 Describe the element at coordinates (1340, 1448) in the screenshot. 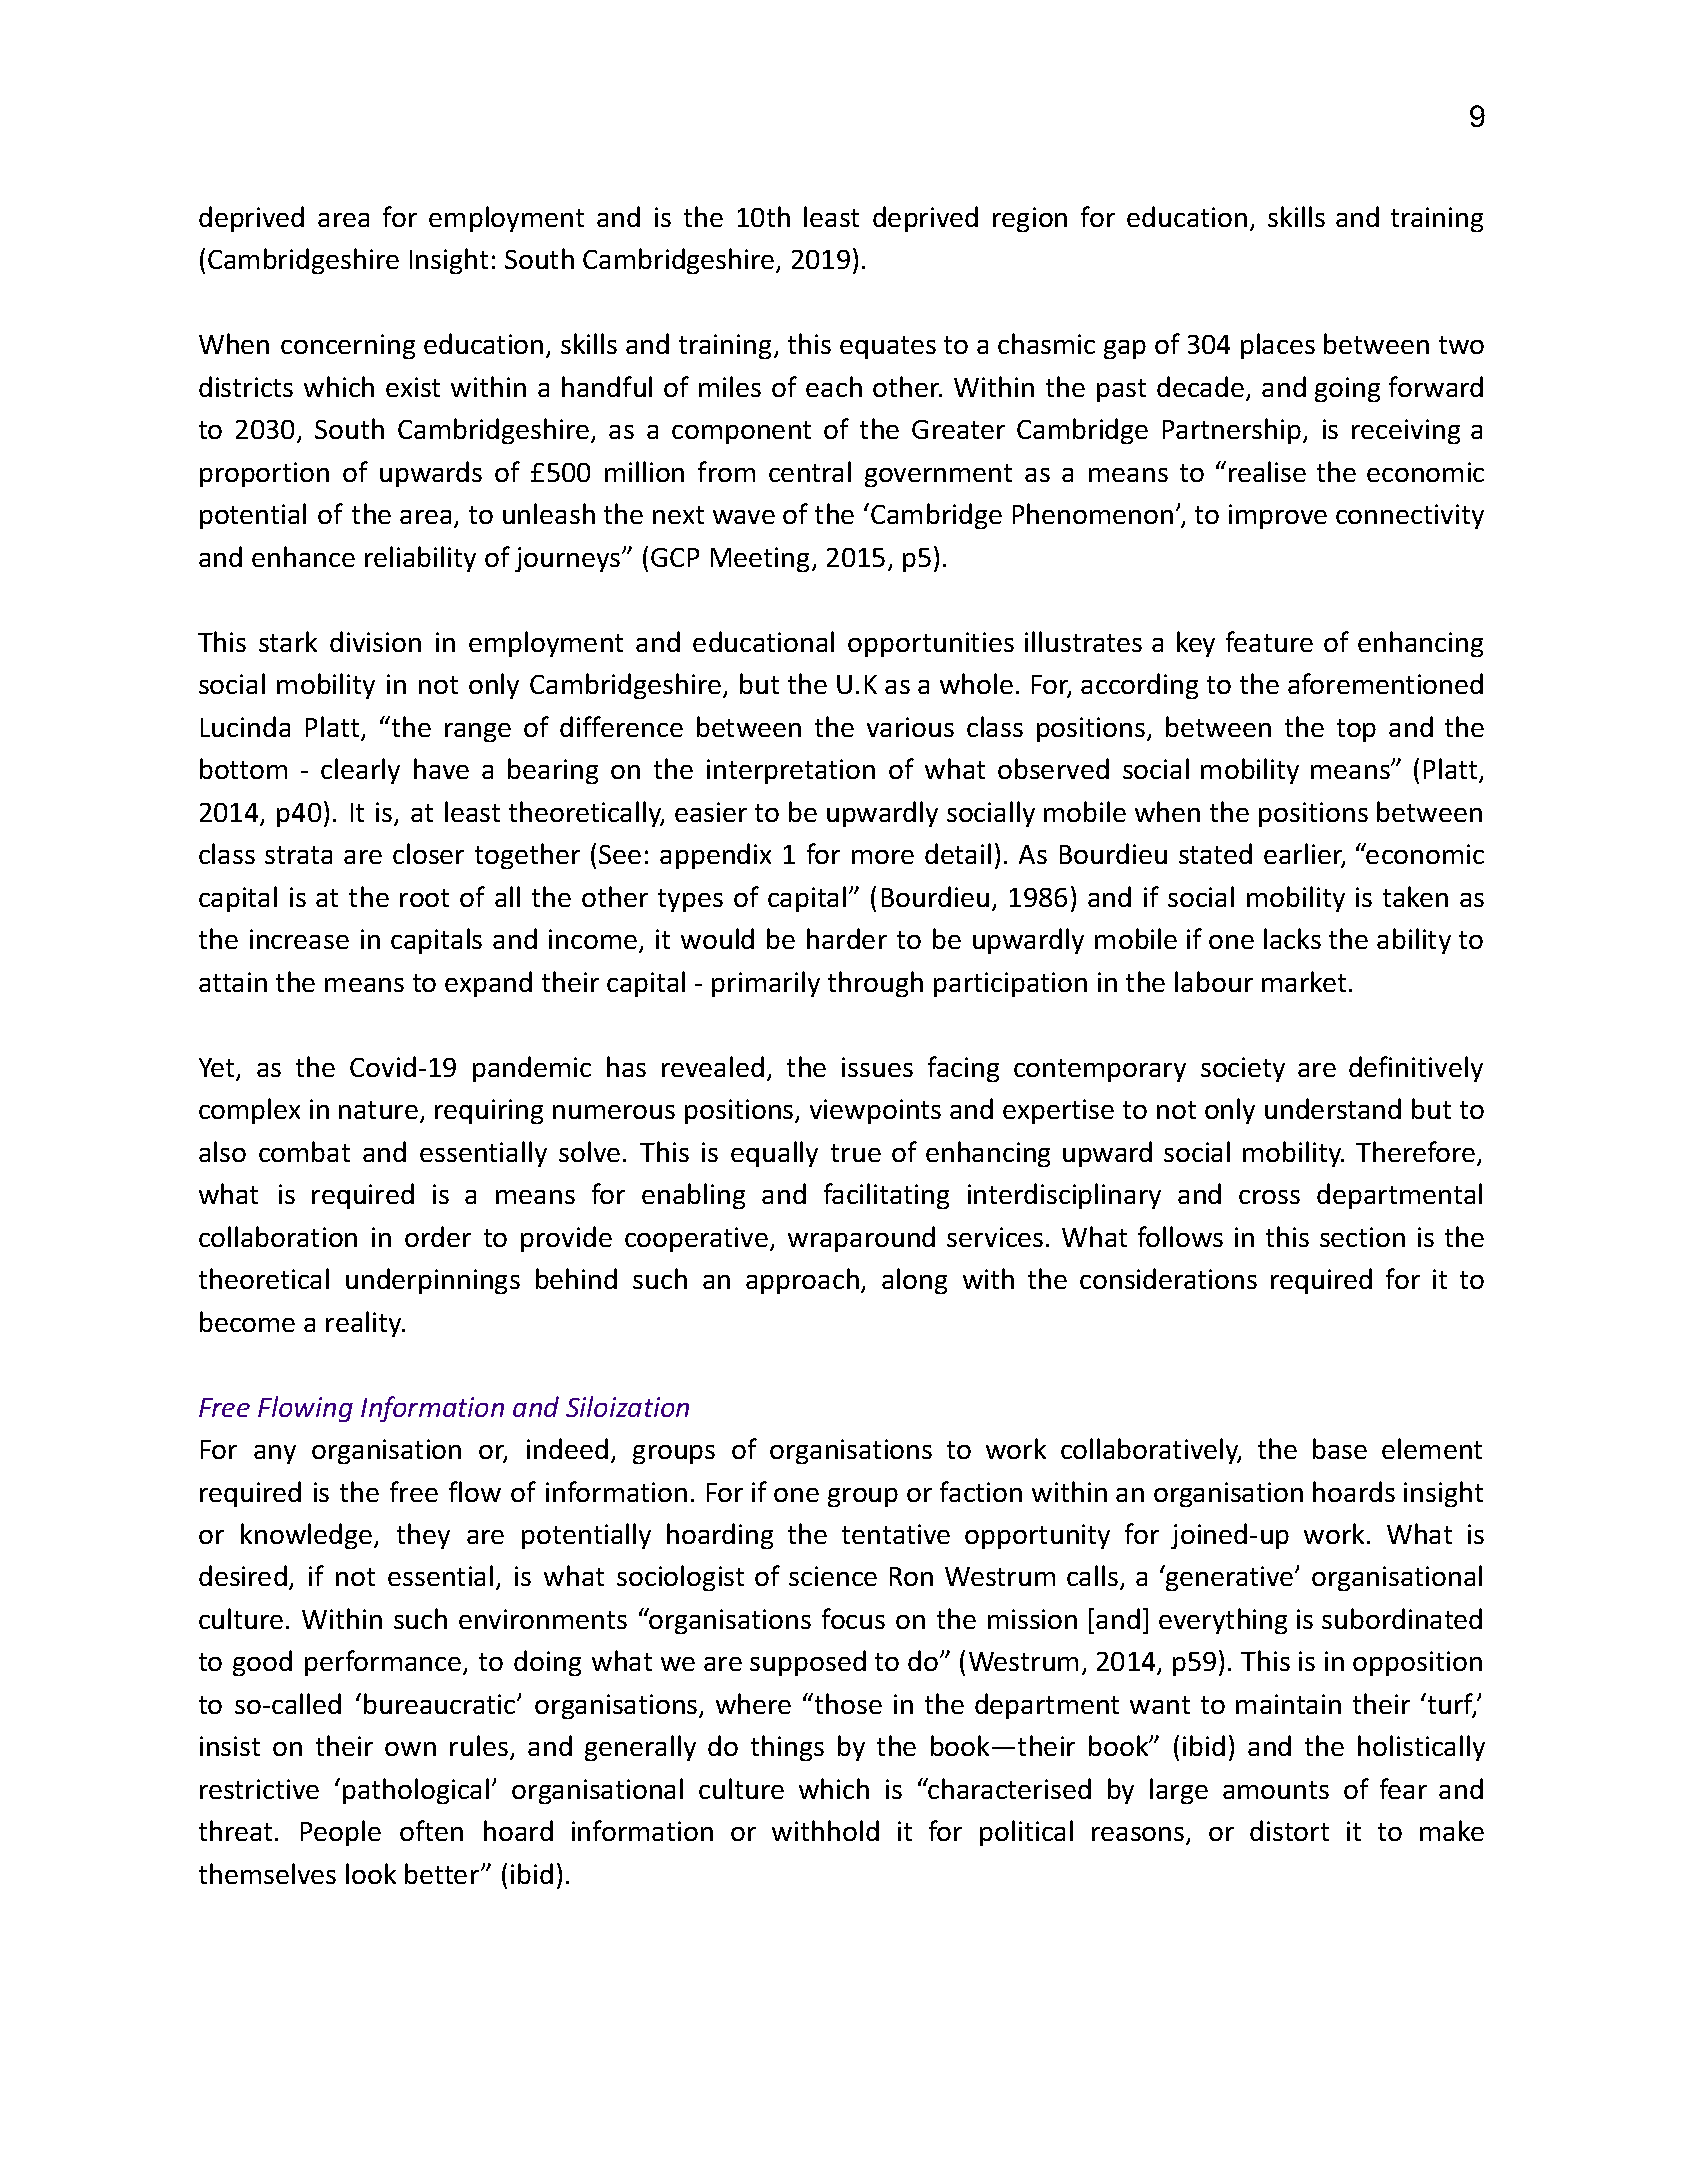

I see `base` at that location.
